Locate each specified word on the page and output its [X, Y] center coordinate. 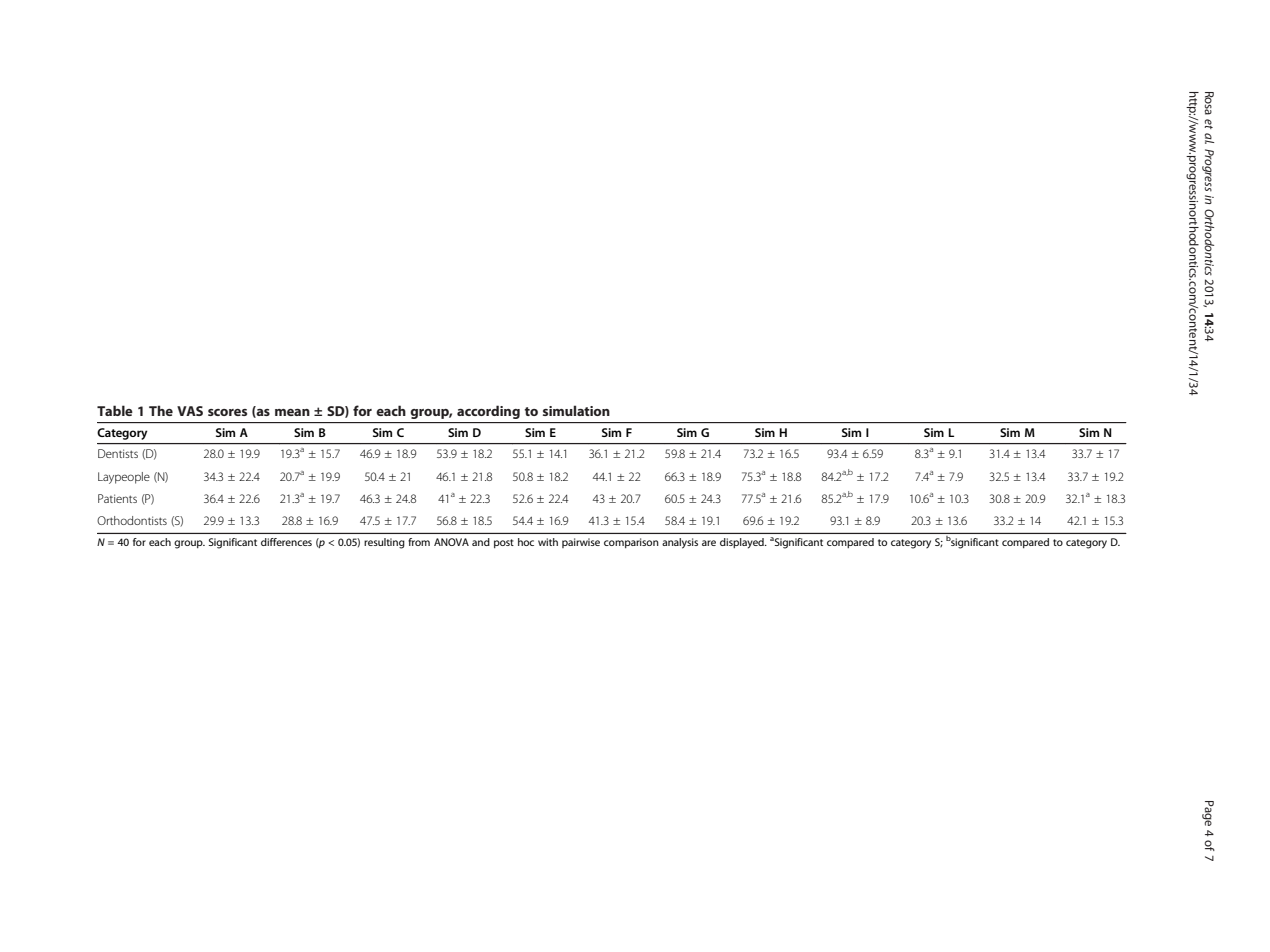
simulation [576, 410]
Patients [117, 498]
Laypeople [124, 478]
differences [286, 542]
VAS [190, 411]
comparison [631, 543]
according [488, 412]
